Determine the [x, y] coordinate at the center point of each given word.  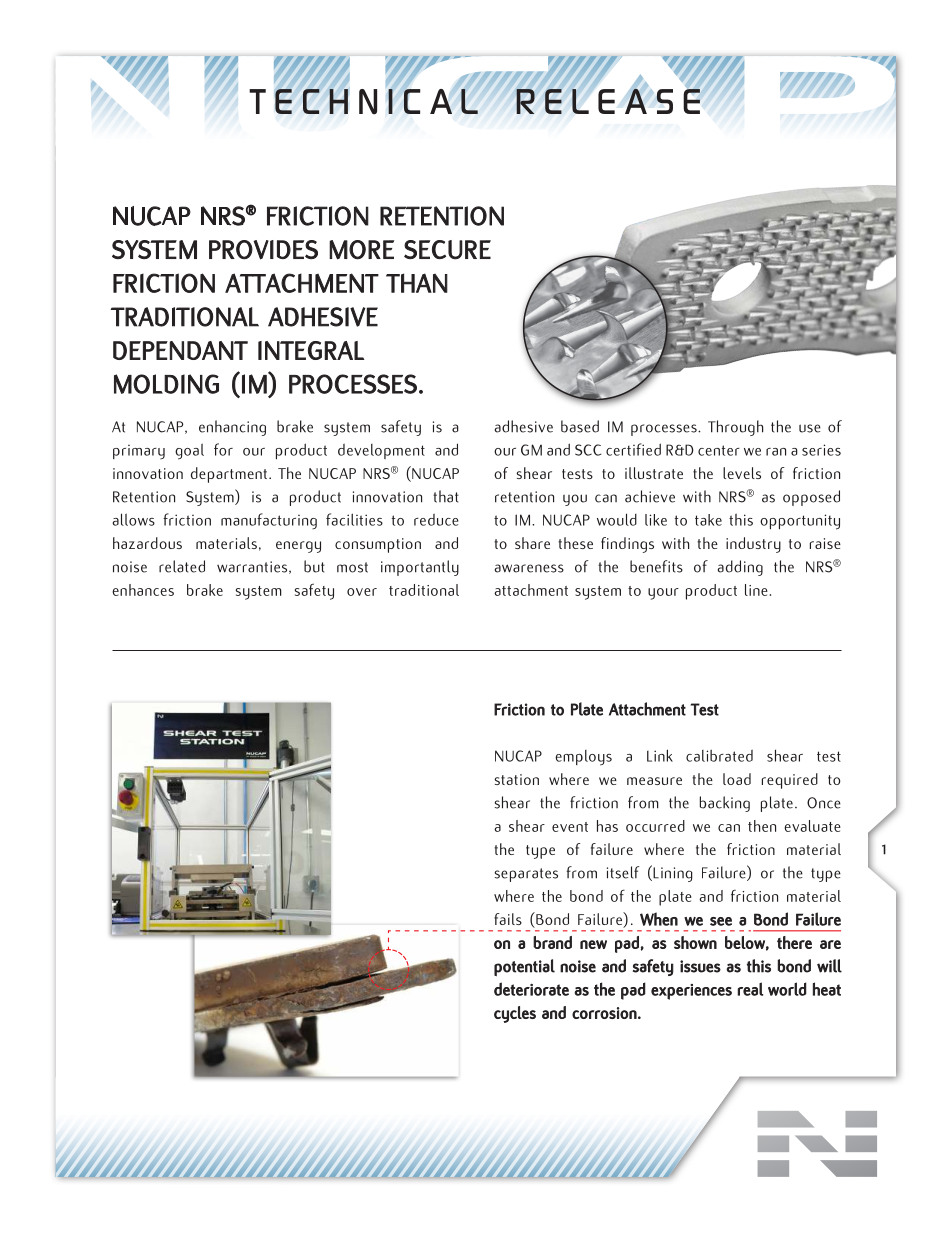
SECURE [447, 250]
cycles [515, 1014]
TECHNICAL [363, 101]
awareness [529, 568]
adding [740, 568]
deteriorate [531, 989]
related [182, 566]
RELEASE [607, 100]
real [750, 989]
